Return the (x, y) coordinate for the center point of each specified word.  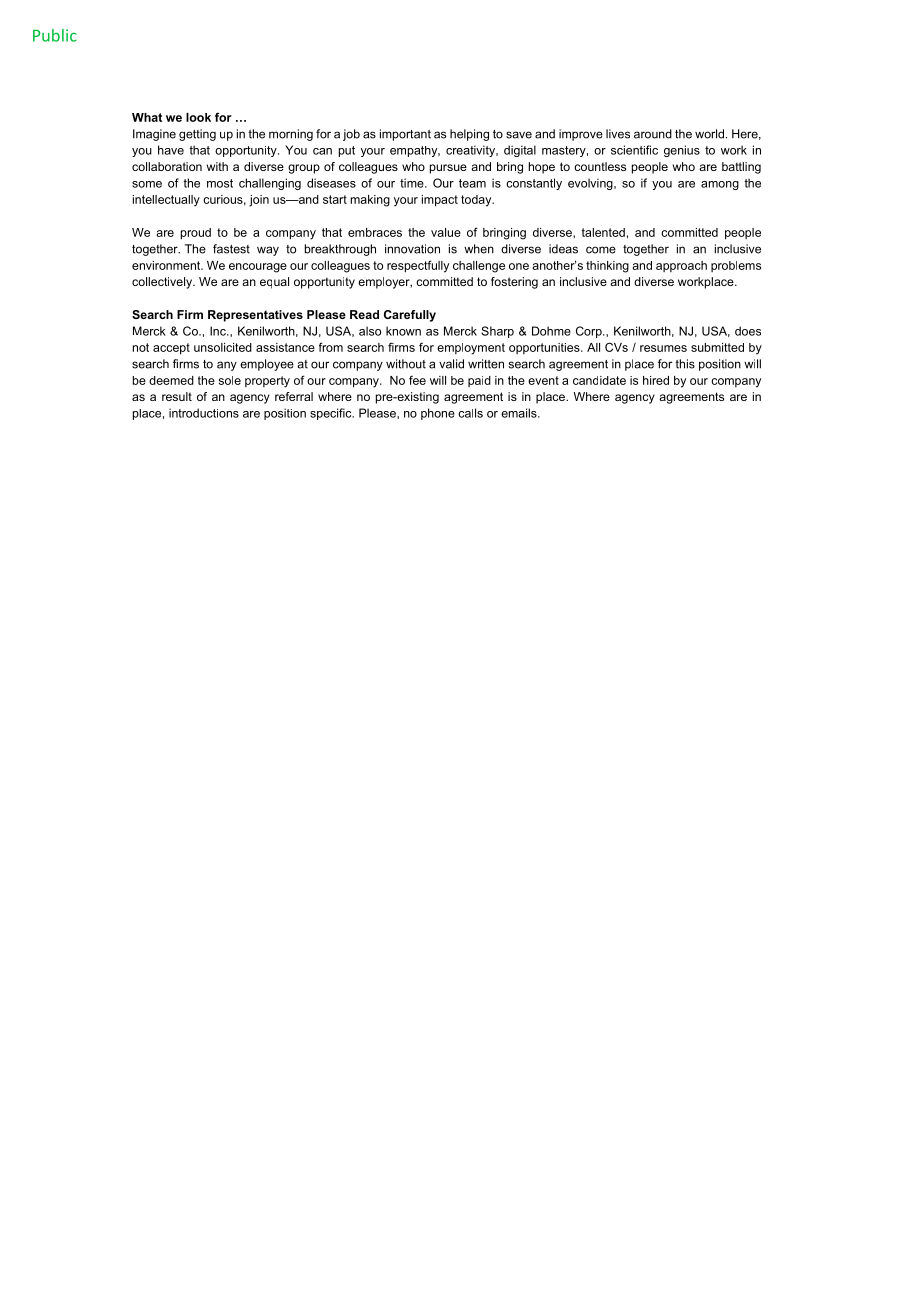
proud (196, 234)
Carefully (410, 316)
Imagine (154, 135)
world (709, 134)
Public (55, 35)
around (653, 134)
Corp (590, 332)
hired (656, 380)
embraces (375, 232)
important (405, 135)
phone (438, 414)
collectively (163, 283)
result (177, 396)
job (351, 135)
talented (603, 232)
